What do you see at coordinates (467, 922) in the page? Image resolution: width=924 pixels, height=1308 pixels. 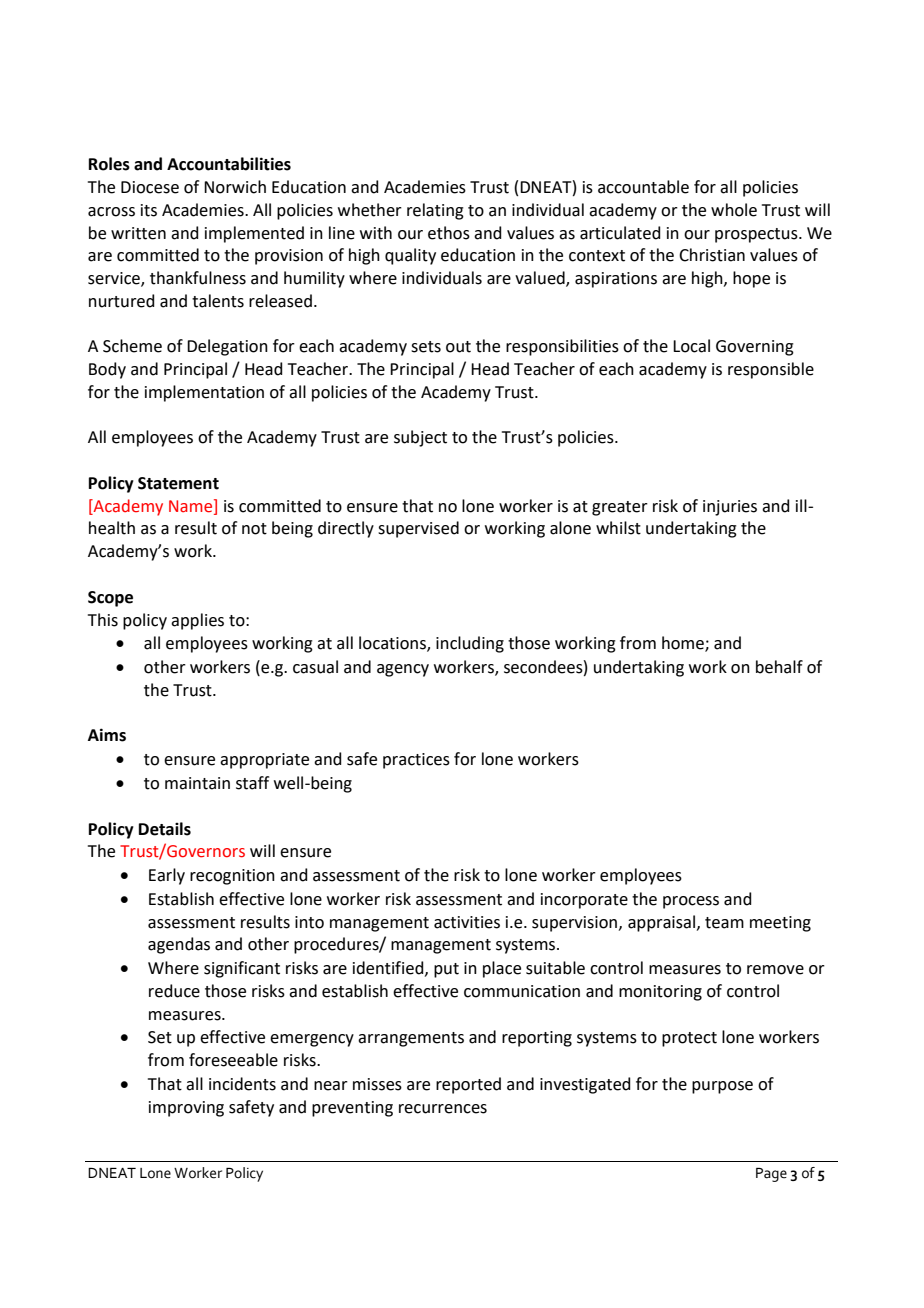 I see `activities` at bounding box center [467, 922].
